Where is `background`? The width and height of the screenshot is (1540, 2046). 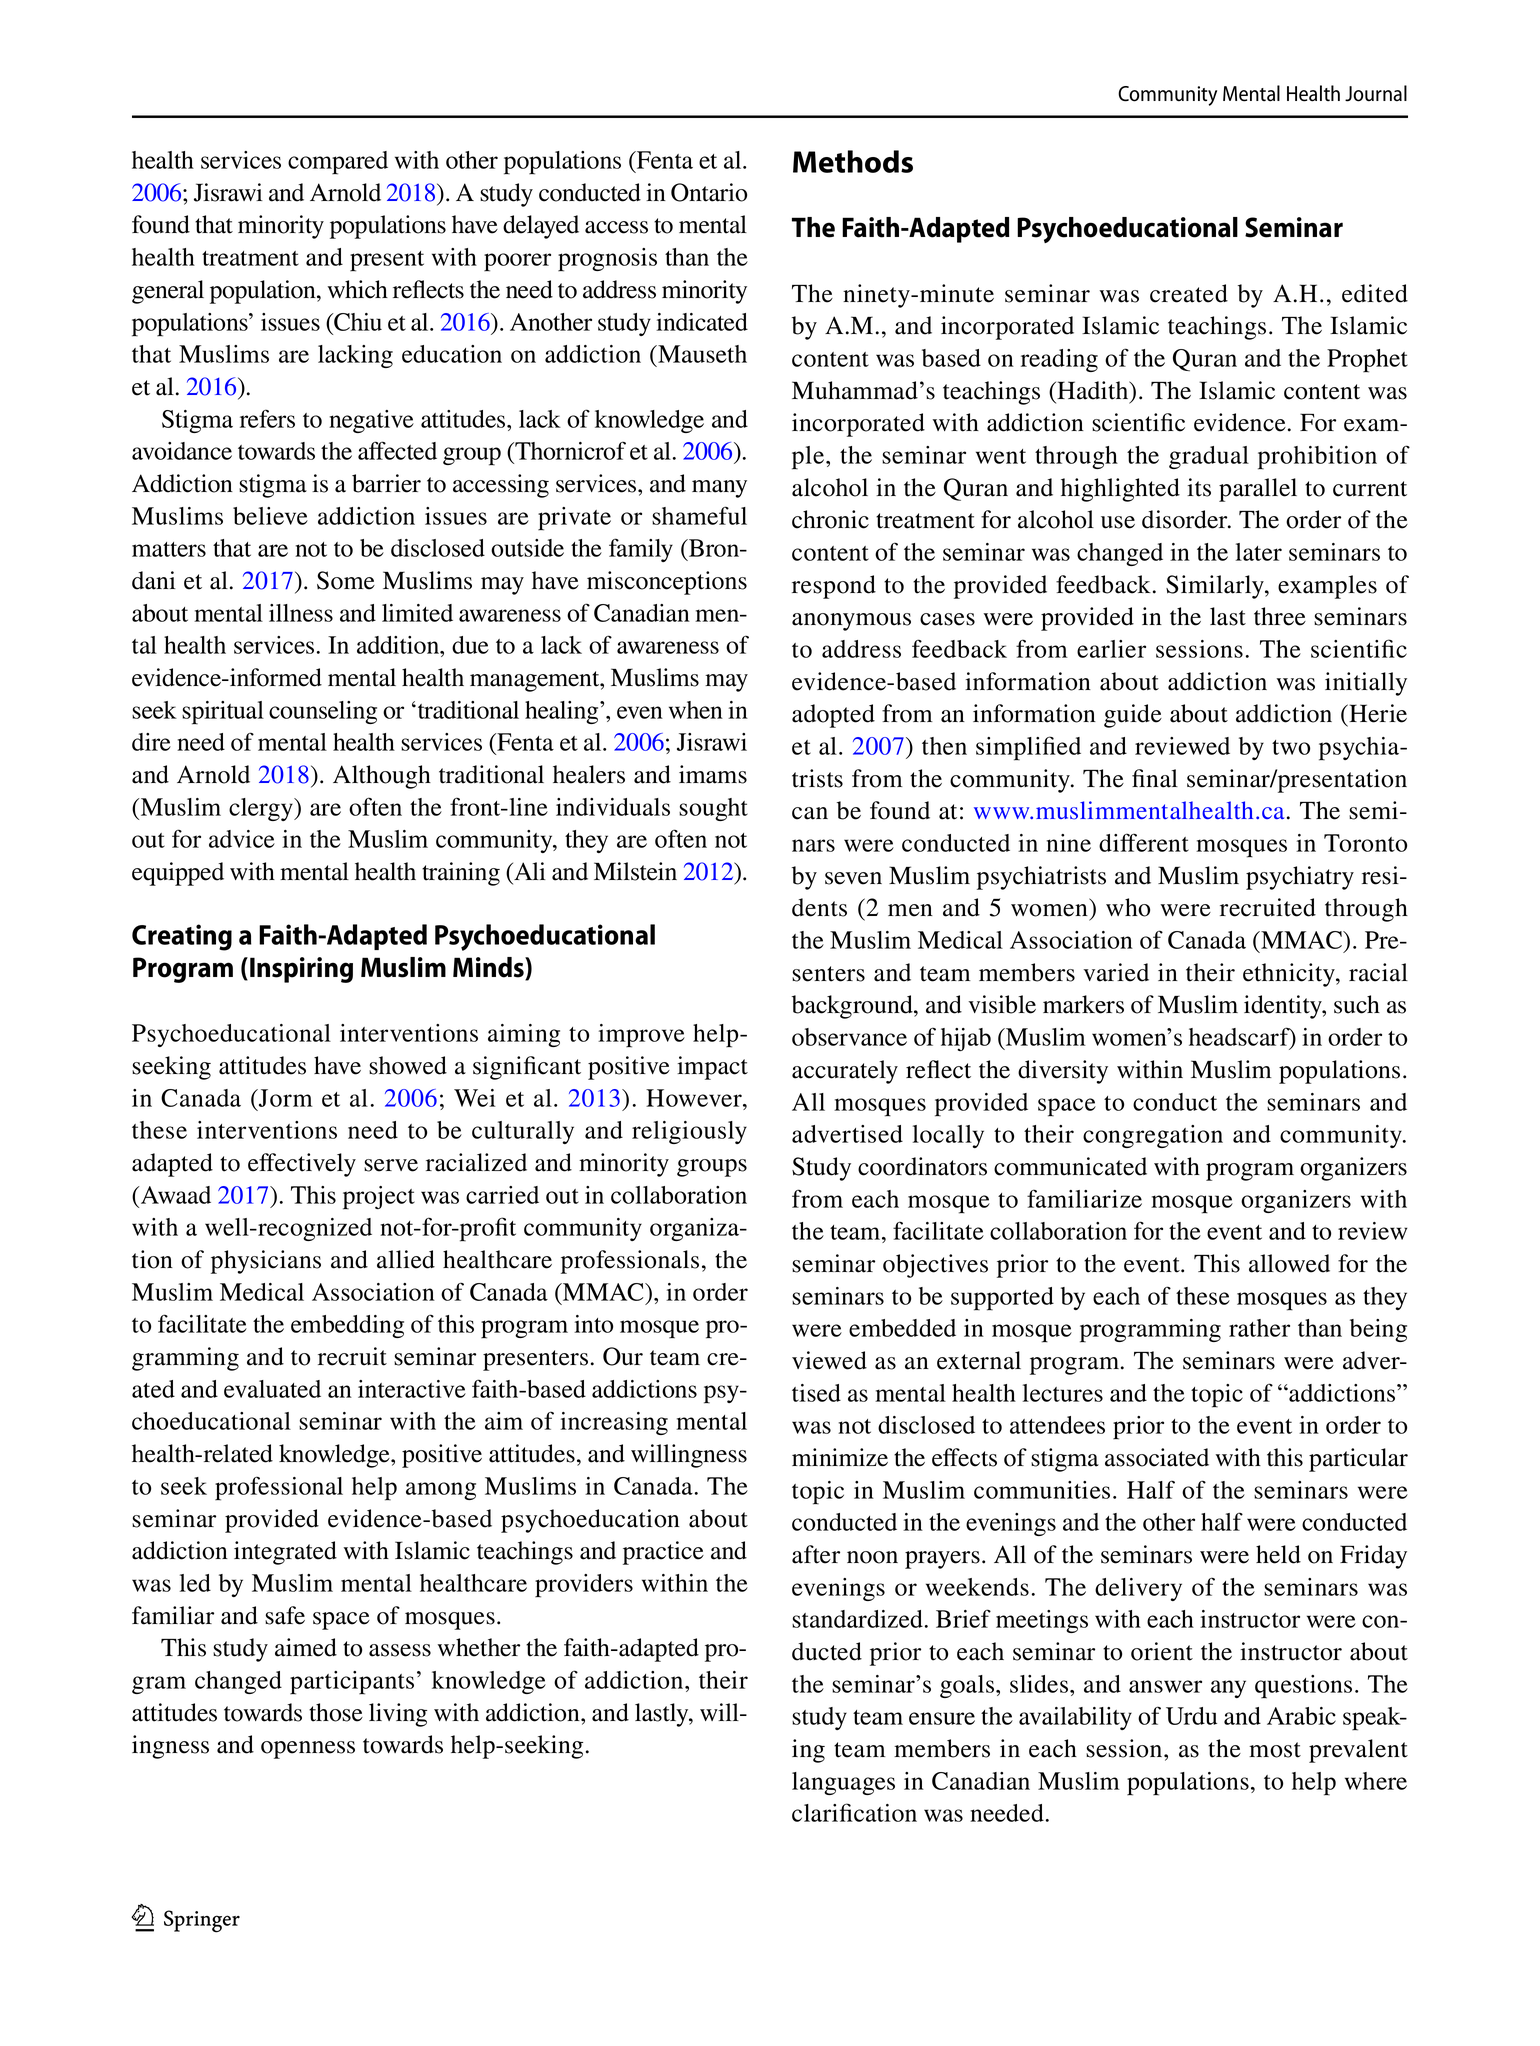
background is located at coordinates (853, 1007).
